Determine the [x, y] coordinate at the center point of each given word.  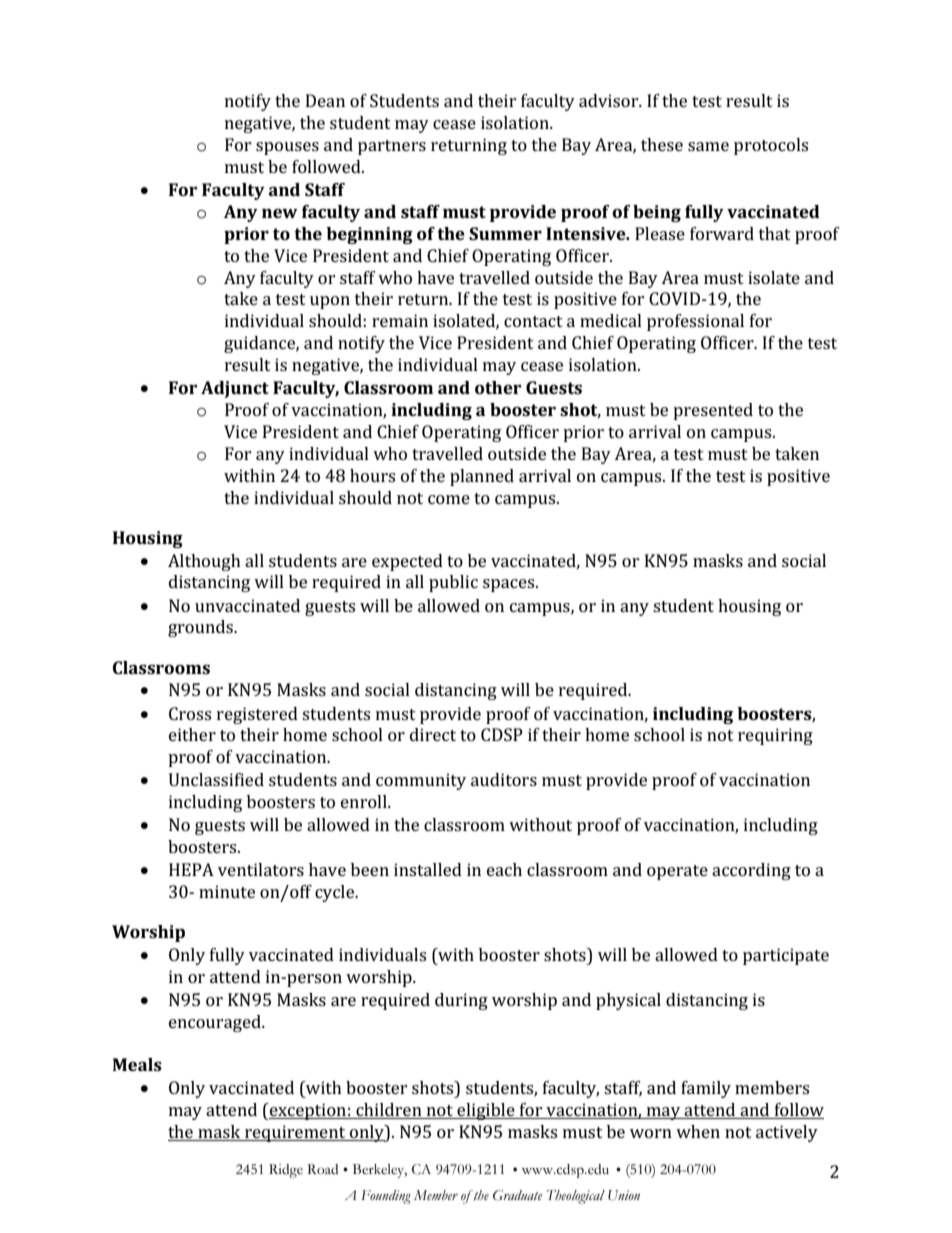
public [453, 583]
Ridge [286, 1171]
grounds [201, 628]
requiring [775, 736]
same [708, 146]
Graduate [517, 1195]
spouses [287, 148]
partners [392, 147]
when [698, 1131]
